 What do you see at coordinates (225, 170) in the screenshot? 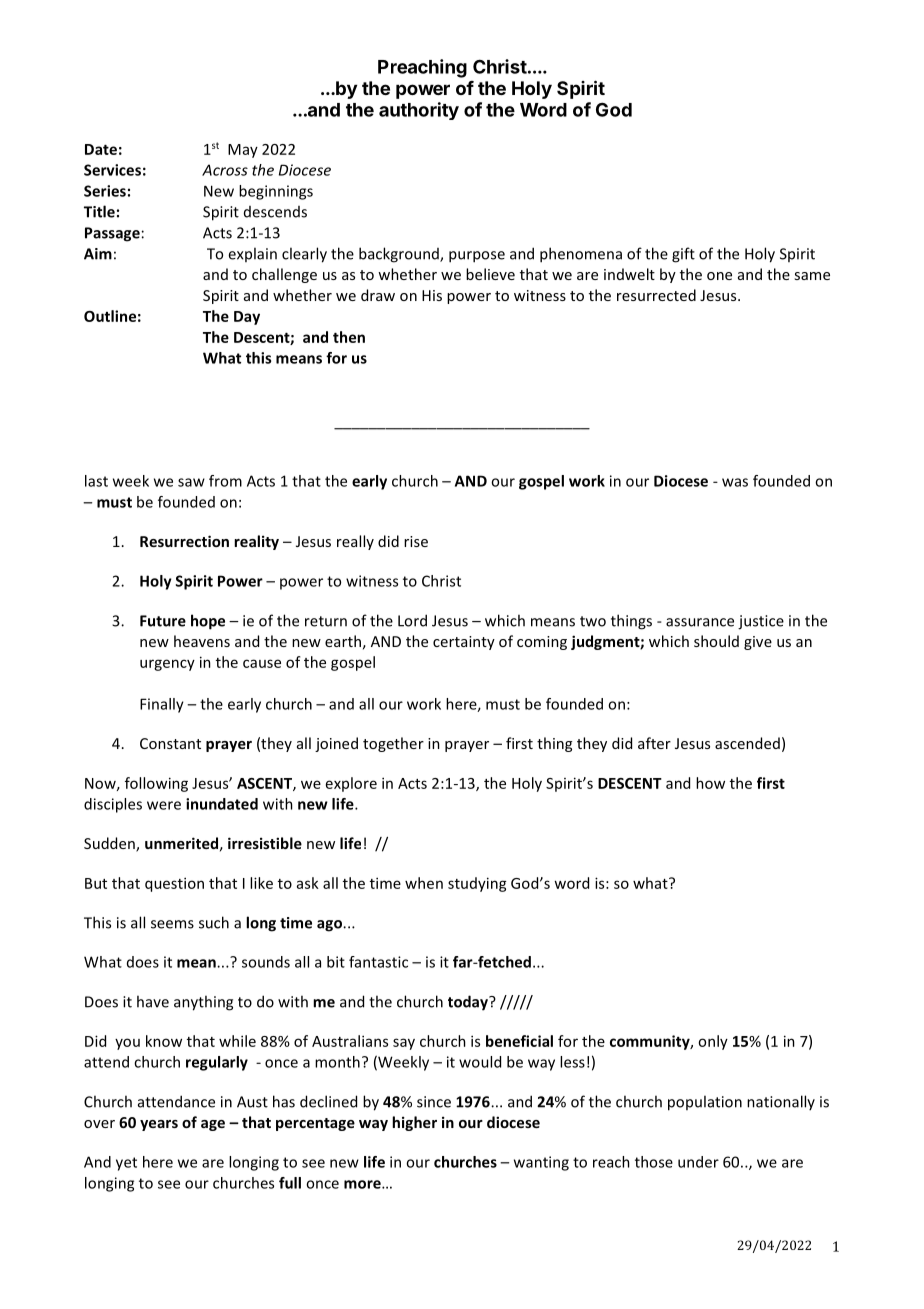
I see `Across` at bounding box center [225, 170].
